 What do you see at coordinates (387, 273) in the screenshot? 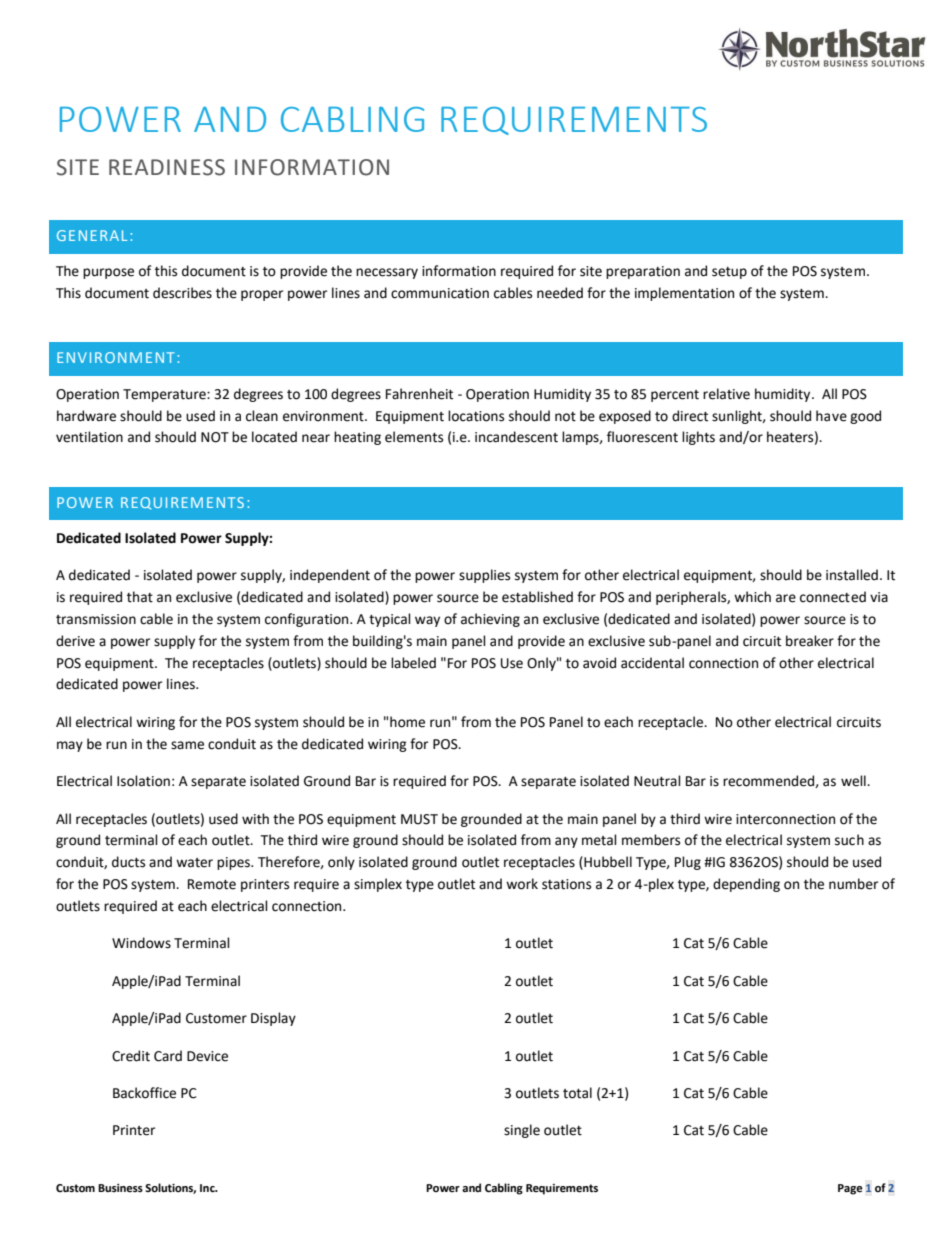
I see `necessary` at bounding box center [387, 273].
